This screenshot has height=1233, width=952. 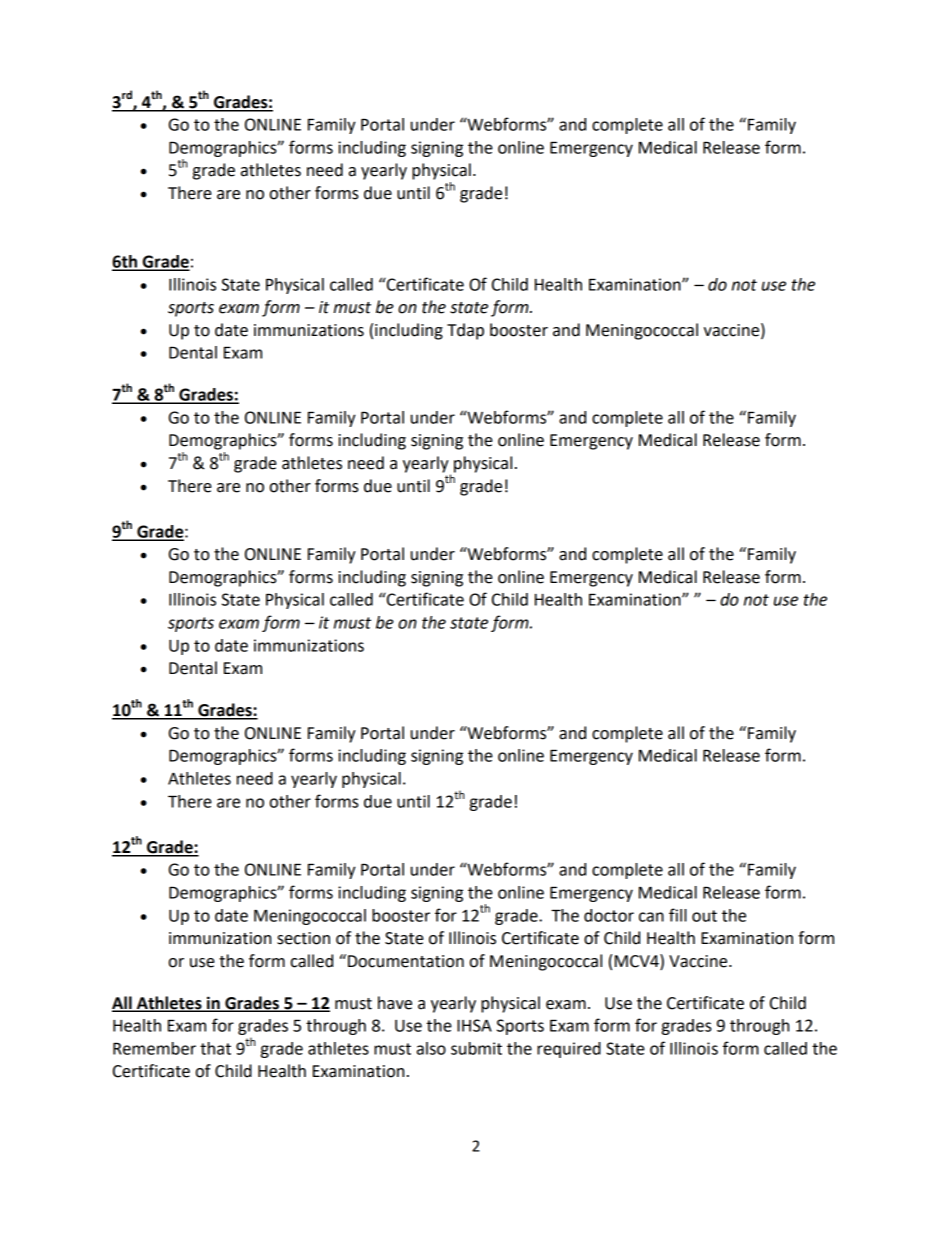 I want to click on Tdap, so click(x=465, y=331).
